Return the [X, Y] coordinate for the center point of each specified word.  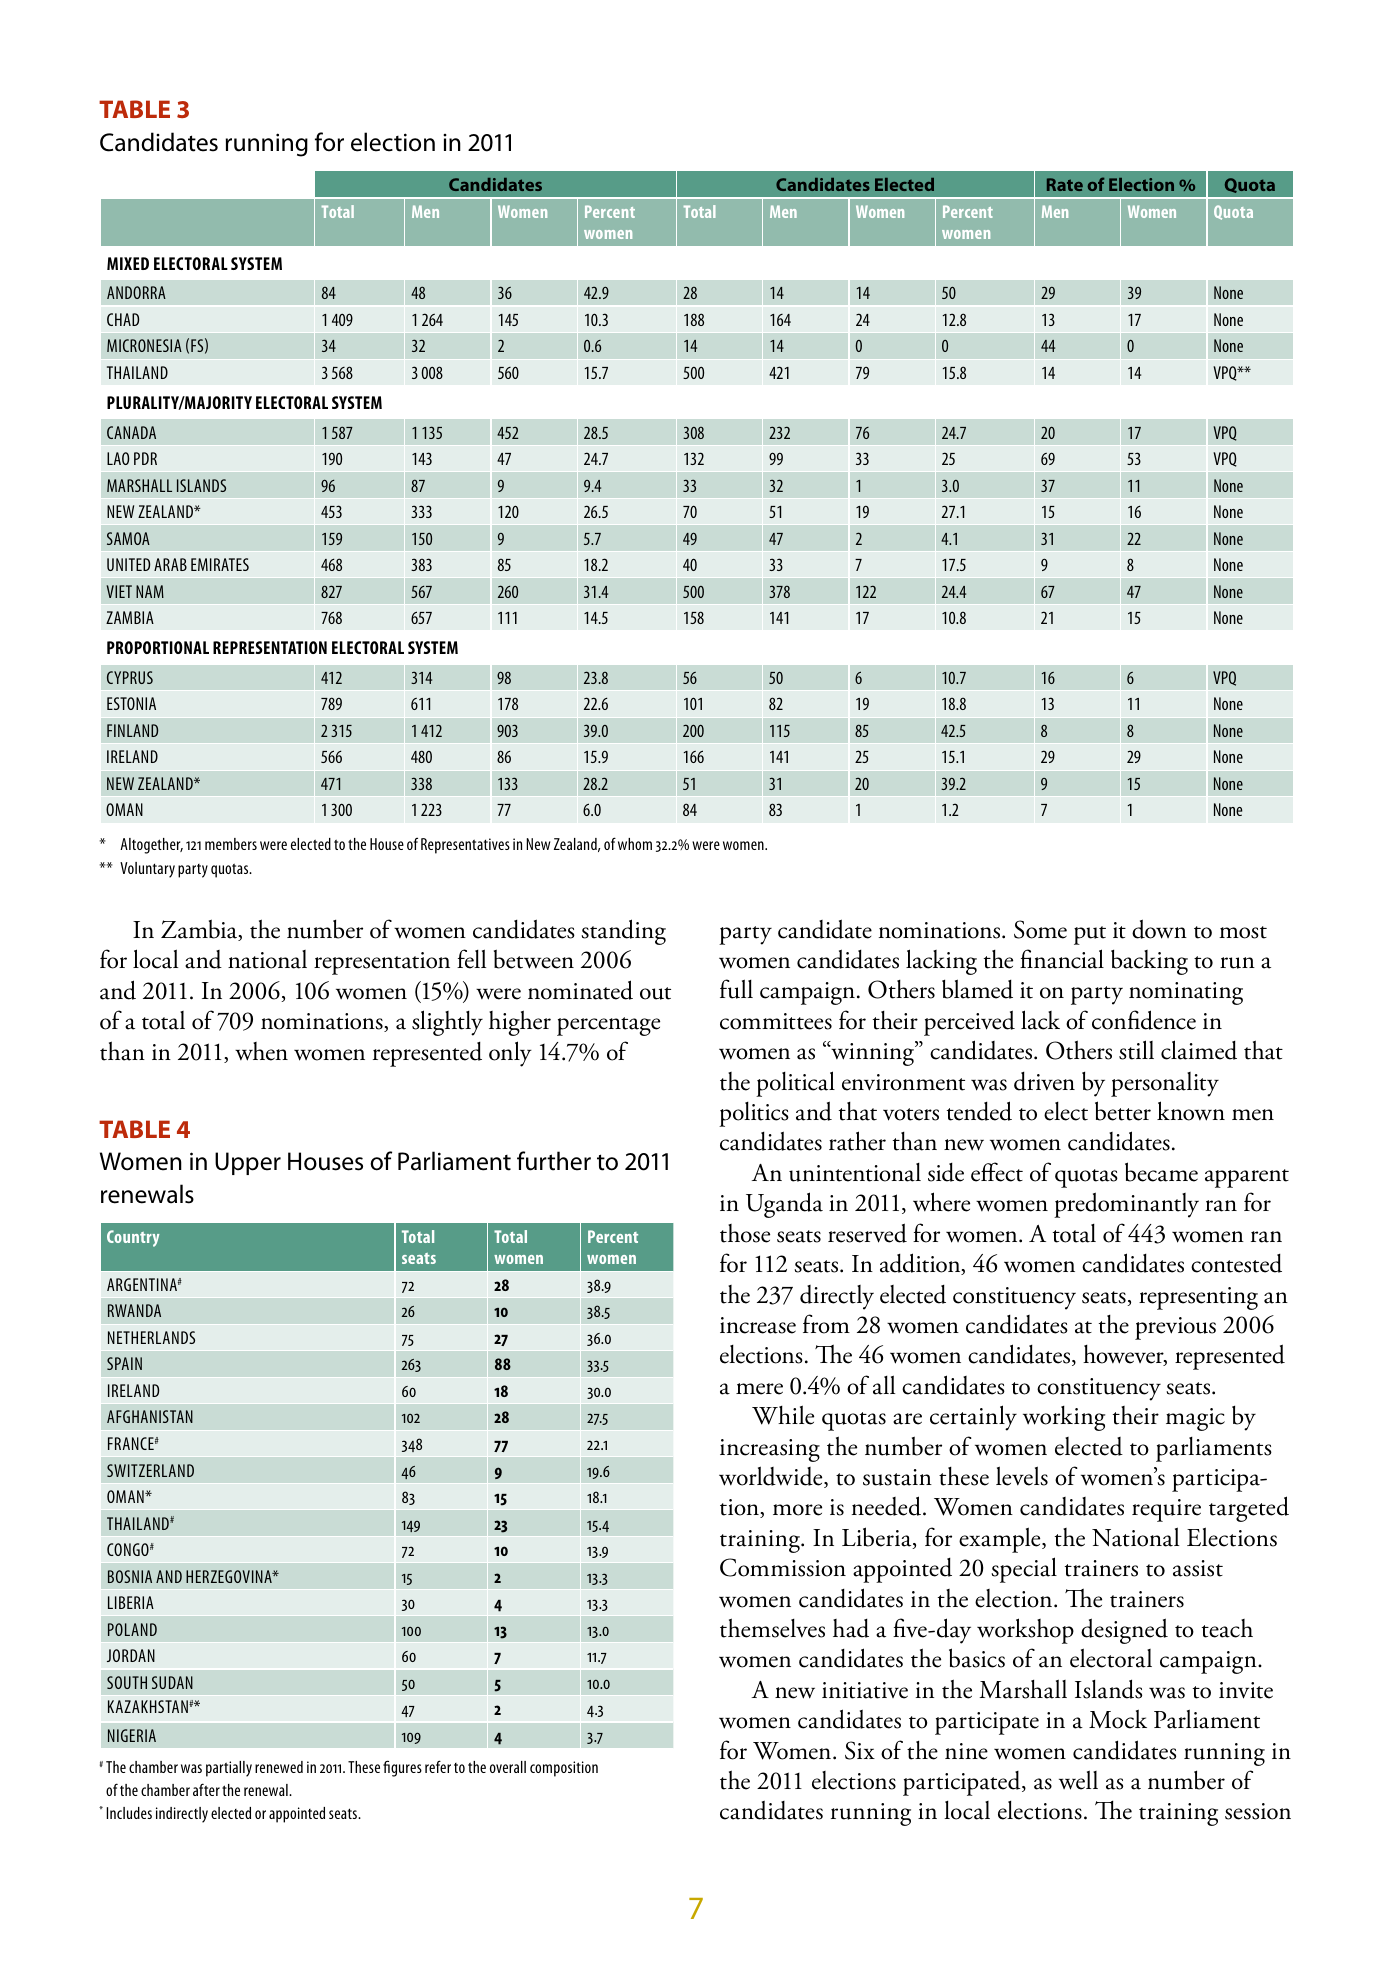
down [1159, 929]
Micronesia [144, 345]
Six [860, 1750]
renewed [279, 1767]
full [736, 989]
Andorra [136, 292]
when [261, 1051]
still [1136, 1050]
